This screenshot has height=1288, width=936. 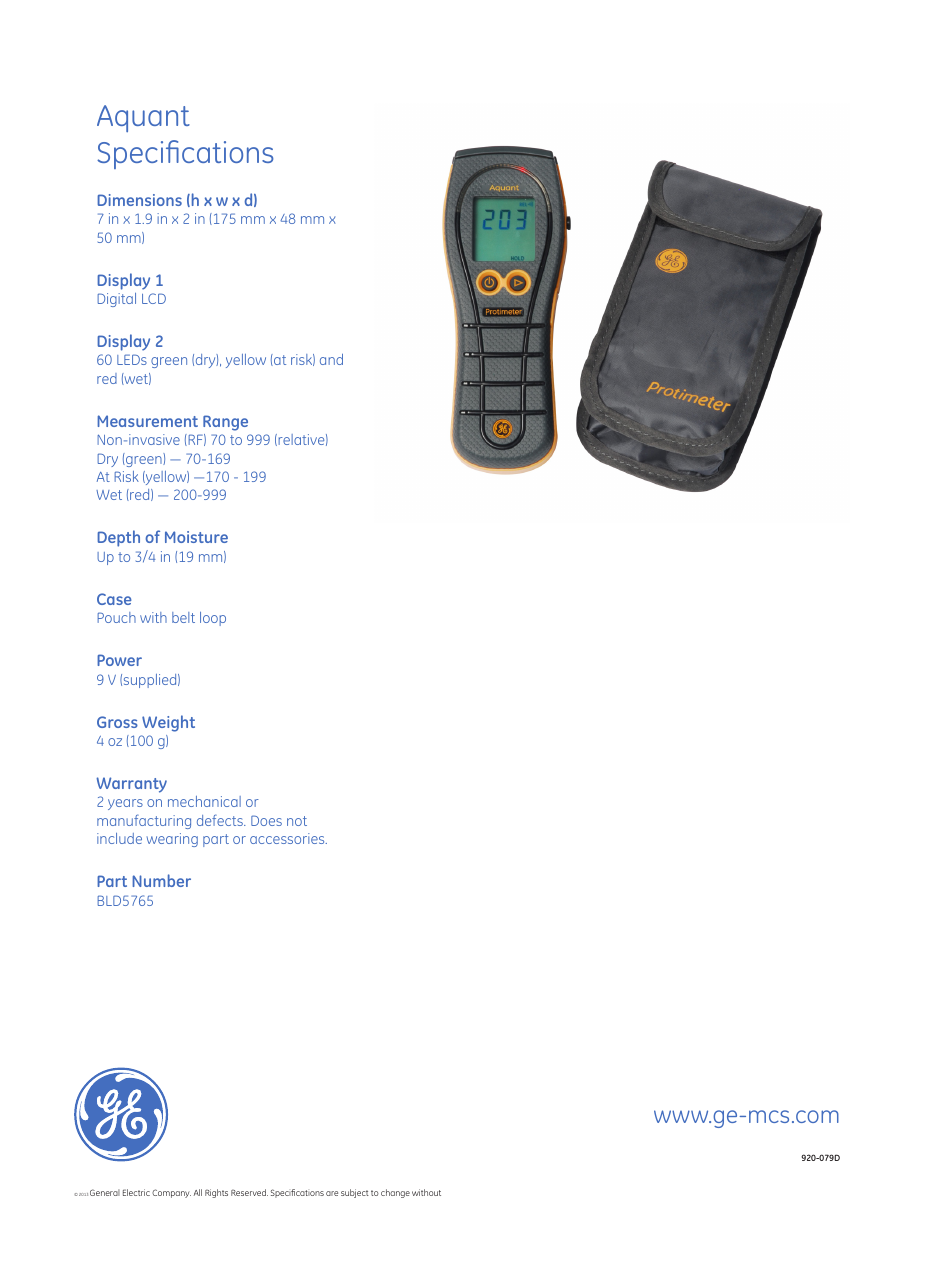 I want to click on Dimensions, so click(x=139, y=200).
